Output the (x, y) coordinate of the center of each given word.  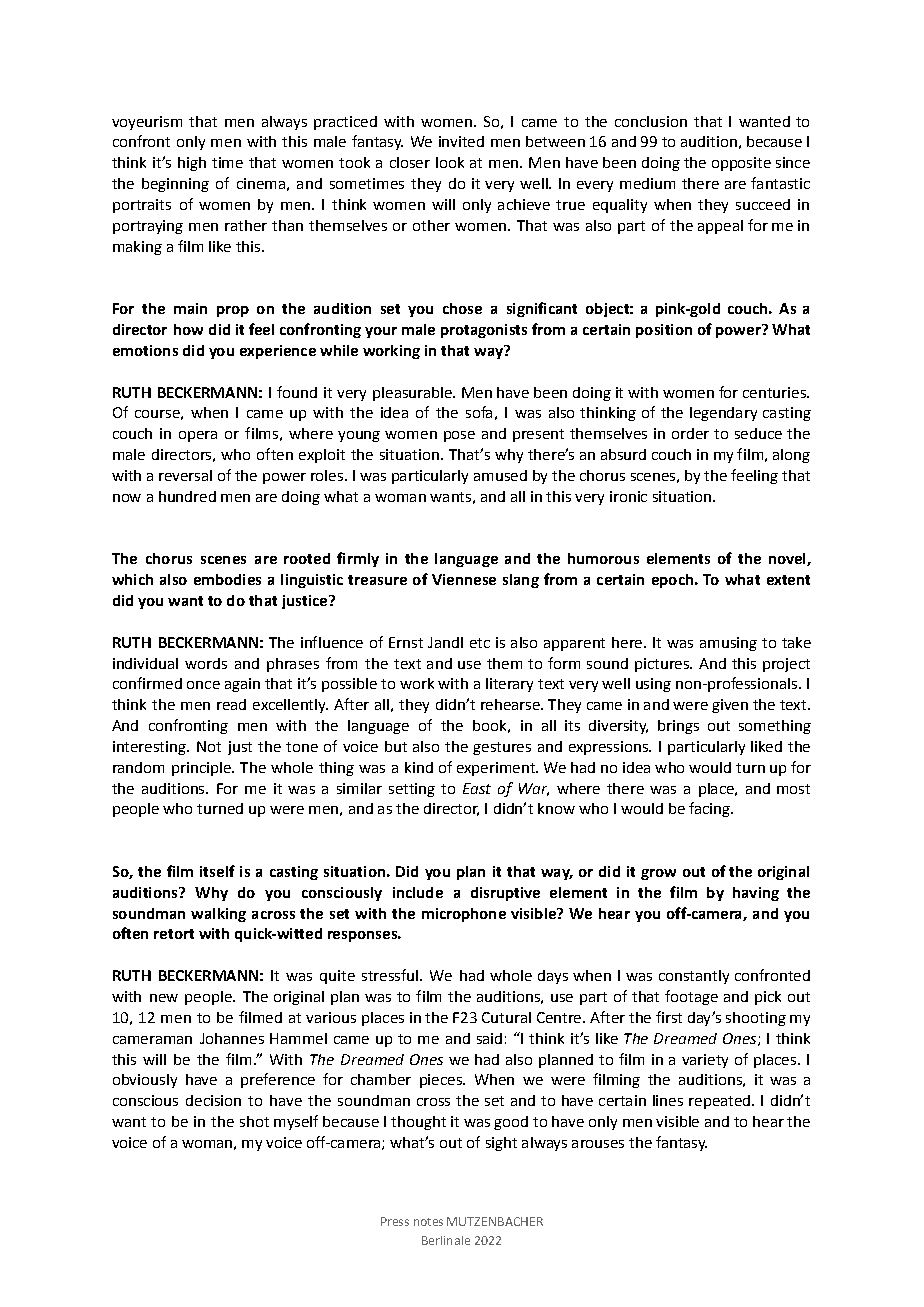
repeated (719, 1102)
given (730, 706)
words (206, 663)
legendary (723, 414)
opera (198, 436)
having (756, 894)
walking (218, 915)
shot (254, 1121)
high (192, 164)
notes (428, 1222)
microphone (464, 915)
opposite (741, 164)
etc (480, 643)
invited (461, 141)
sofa (479, 412)
